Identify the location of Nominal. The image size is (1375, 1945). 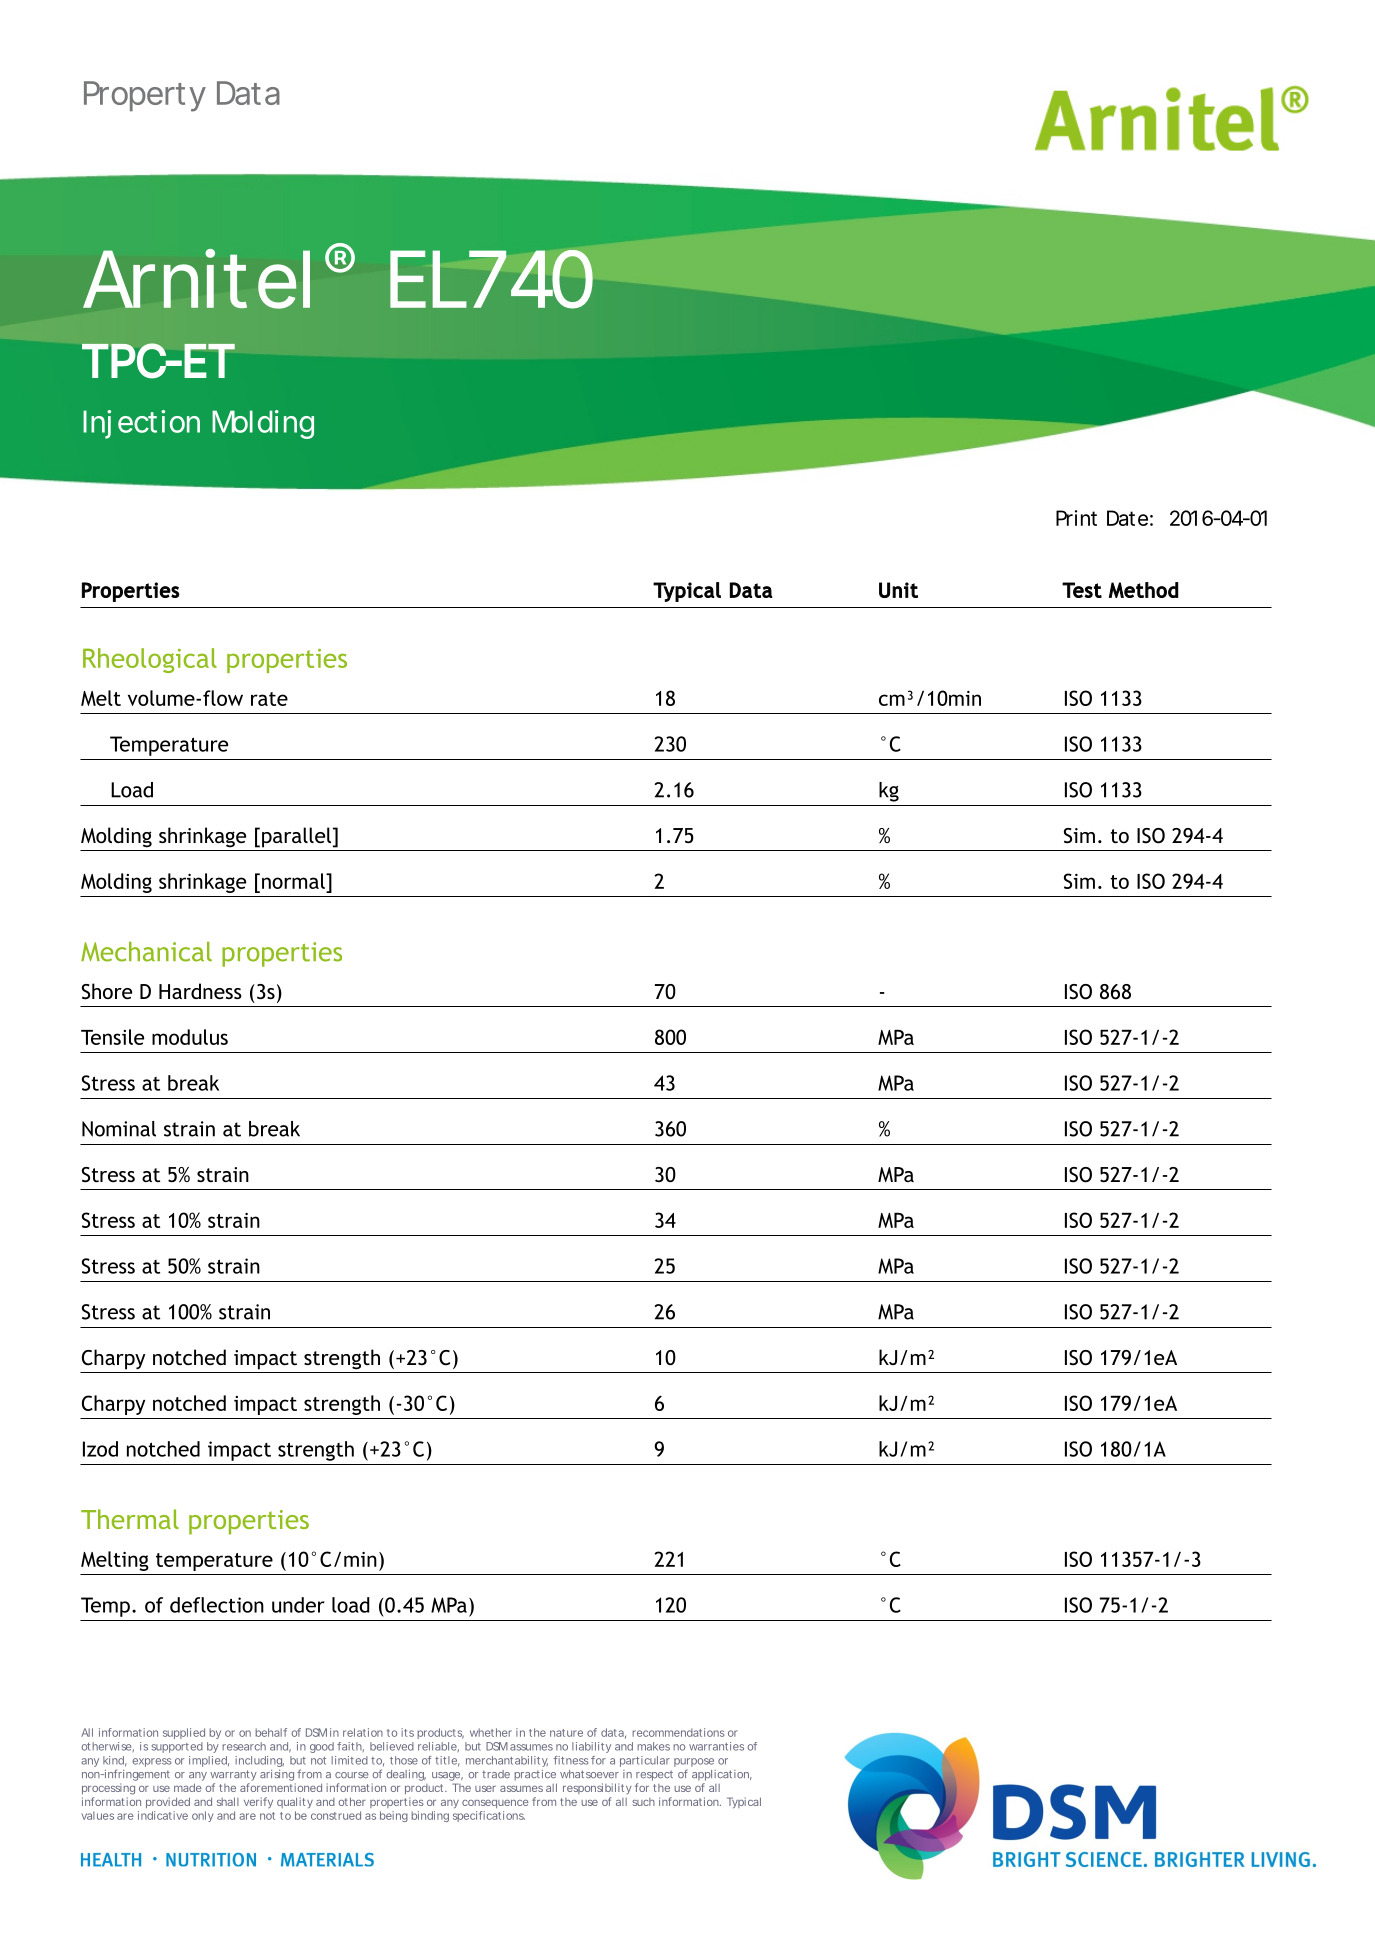
(119, 1129).
